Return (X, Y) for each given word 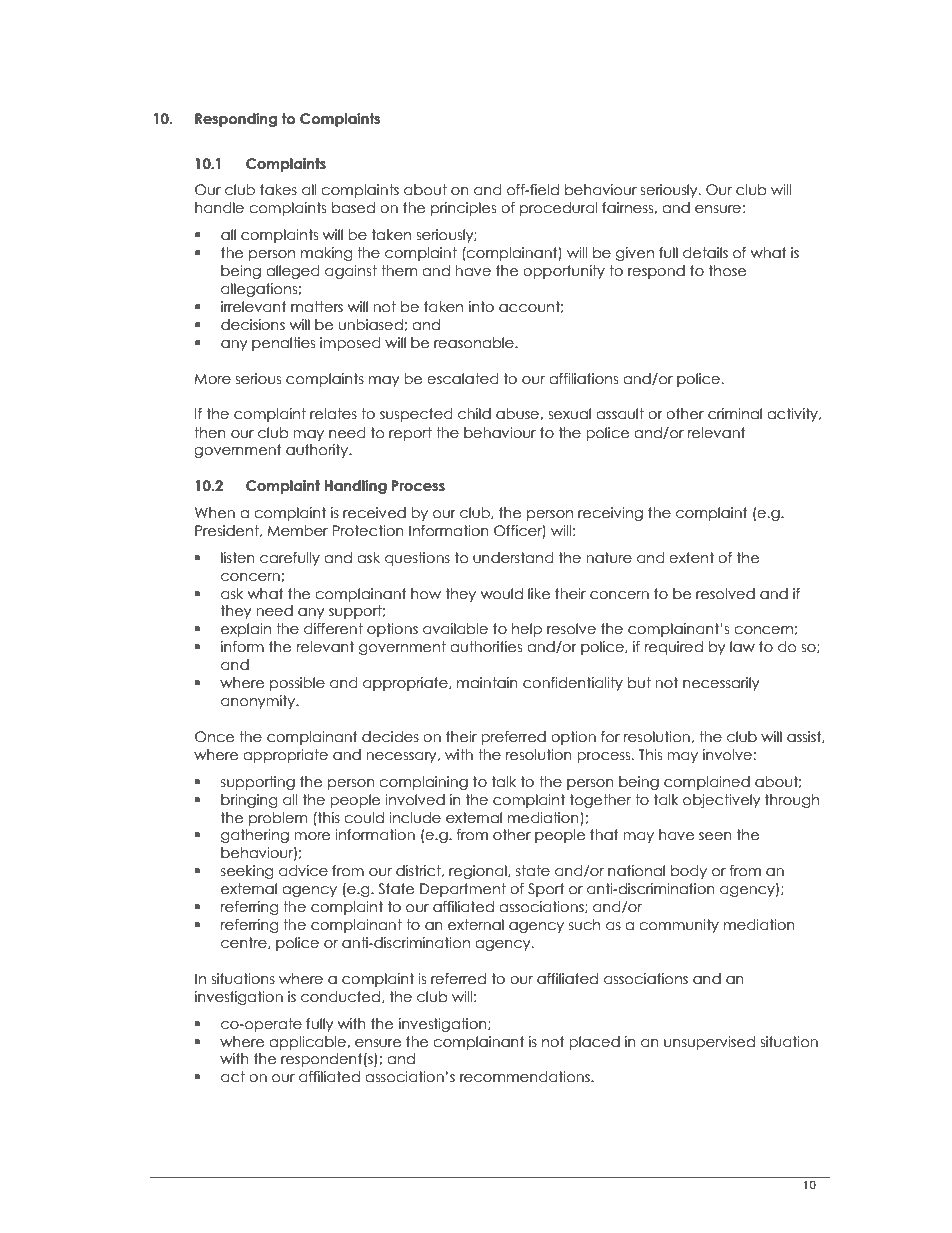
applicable (308, 1043)
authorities (486, 647)
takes (278, 190)
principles (463, 209)
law (742, 647)
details (705, 253)
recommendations (526, 1077)
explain (246, 630)
